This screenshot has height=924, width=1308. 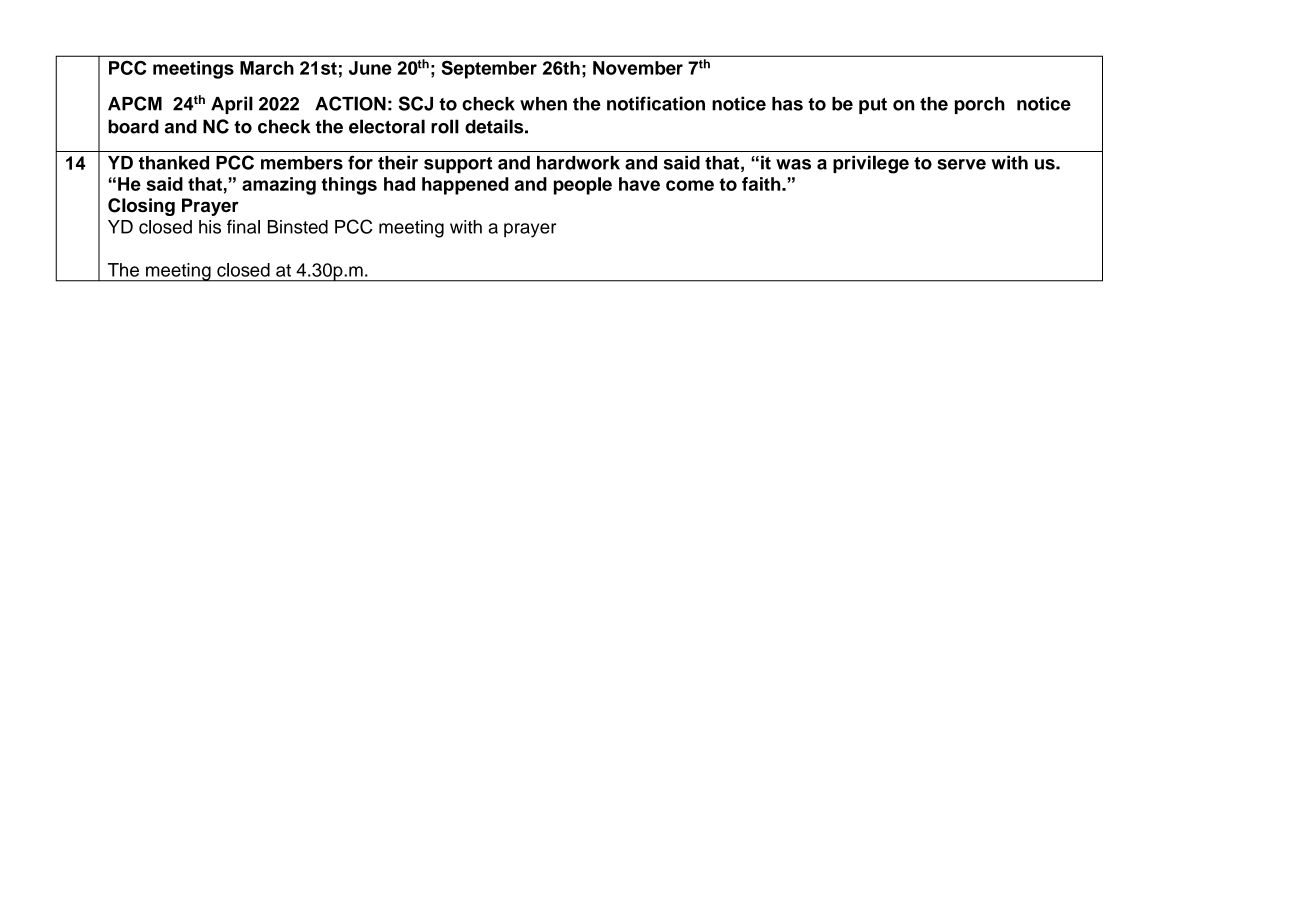 What do you see at coordinates (638, 68) in the screenshot?
I see `November` at bounding box center [638, 68].
